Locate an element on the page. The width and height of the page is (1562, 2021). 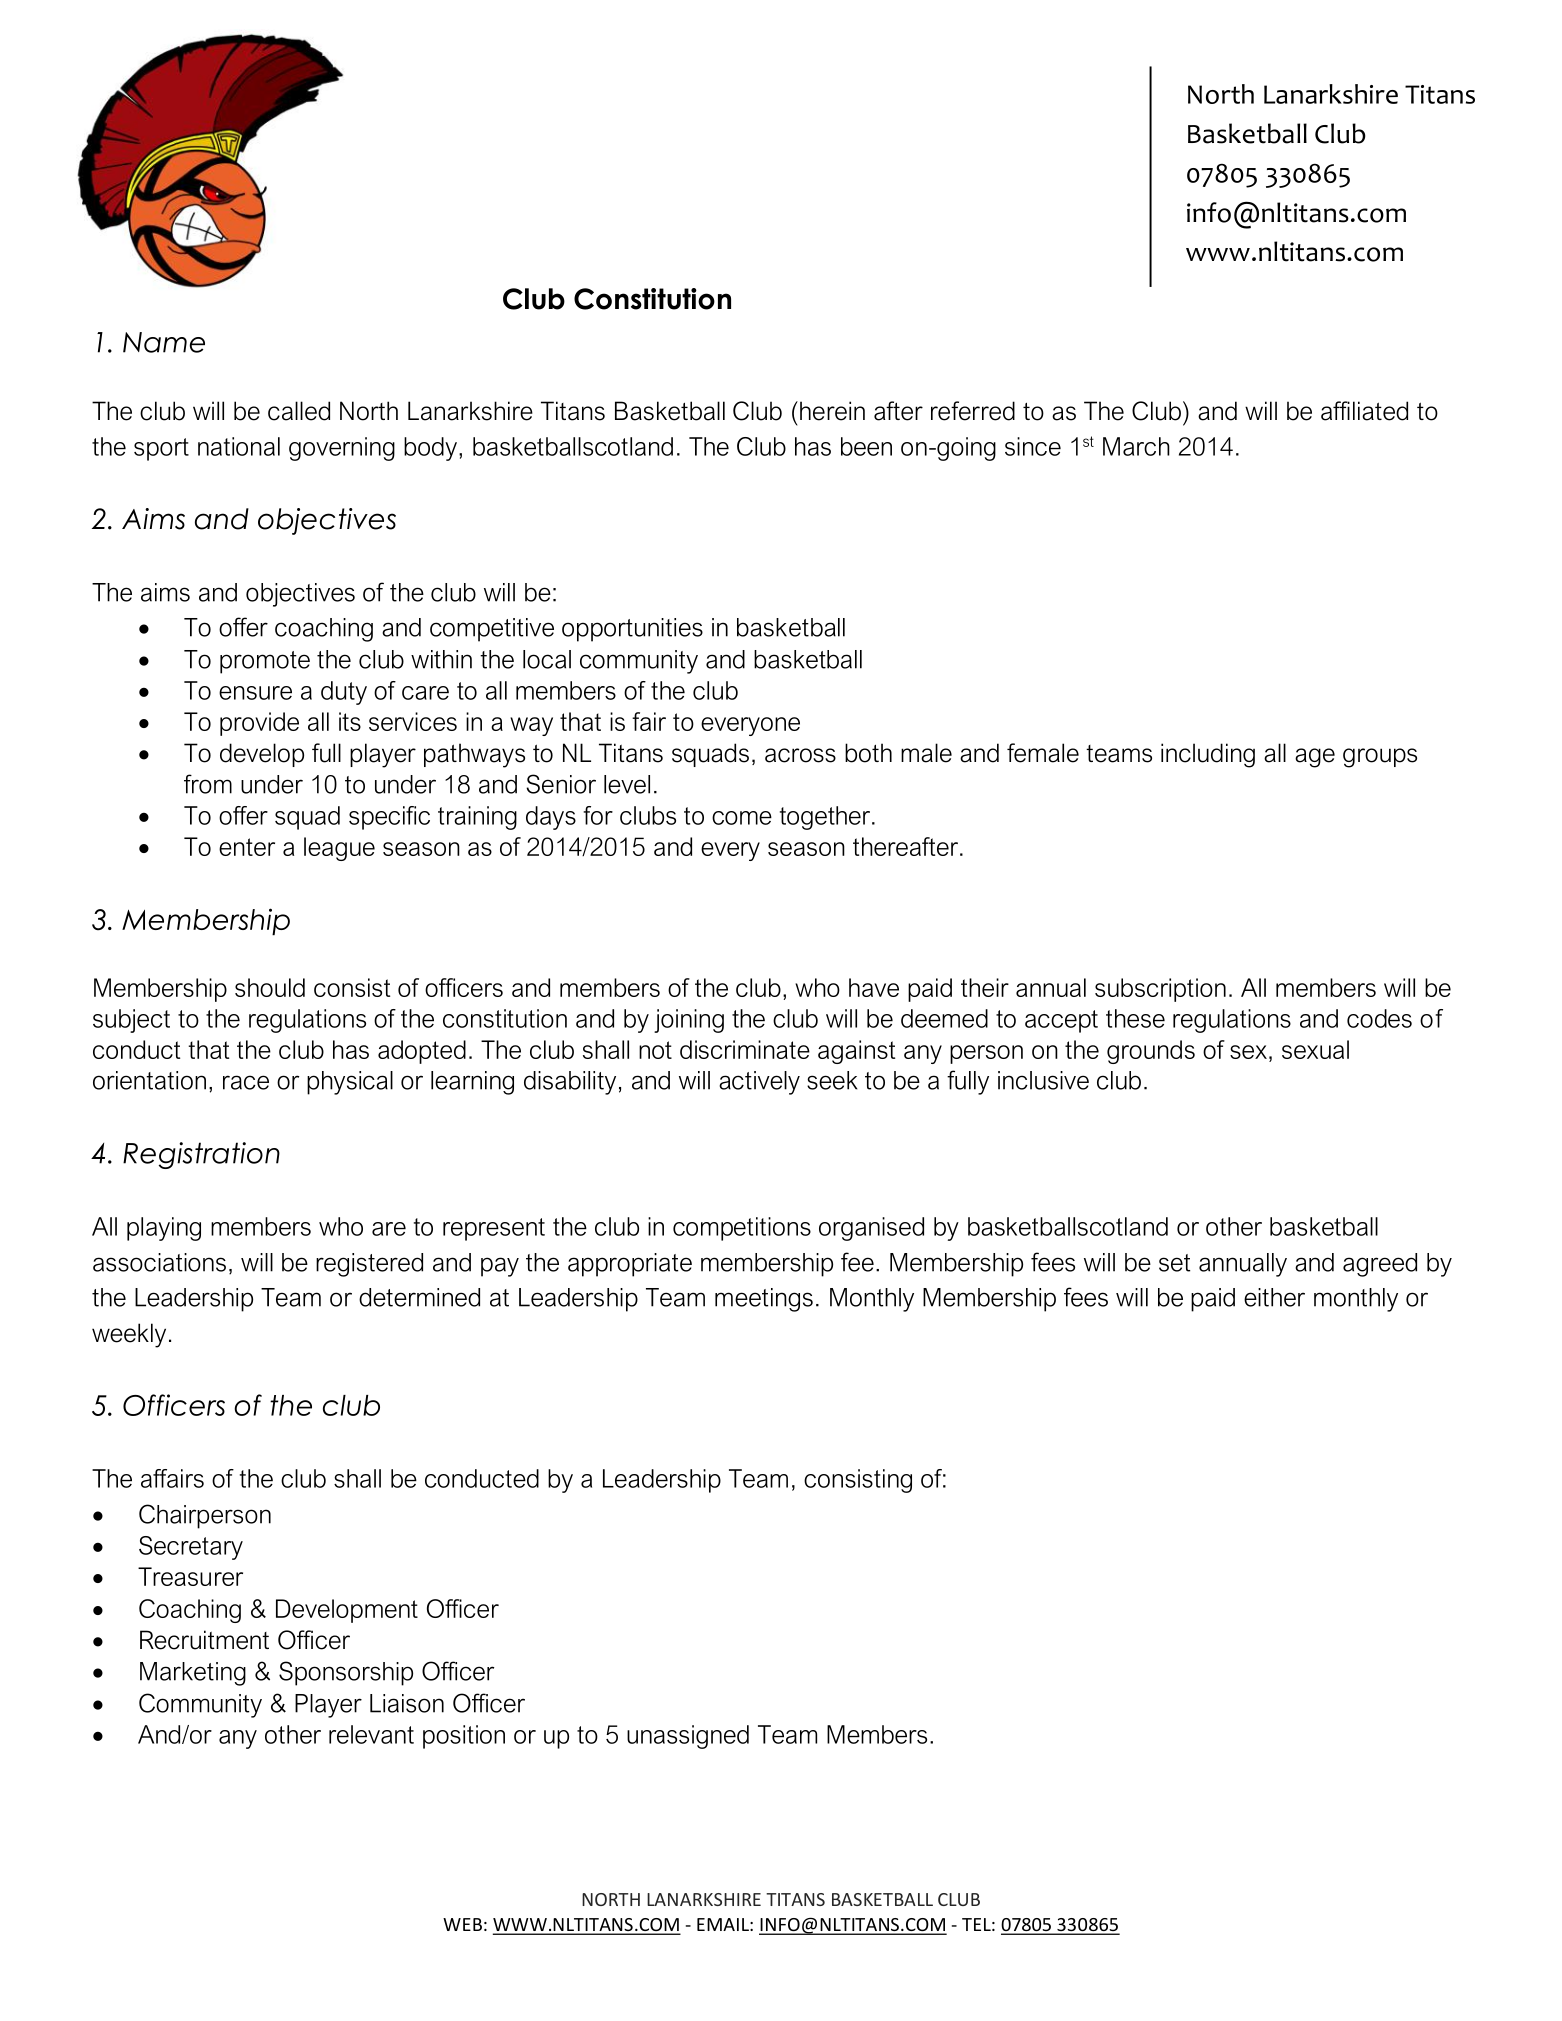
WEB is located at coordinates (462, 1924).
